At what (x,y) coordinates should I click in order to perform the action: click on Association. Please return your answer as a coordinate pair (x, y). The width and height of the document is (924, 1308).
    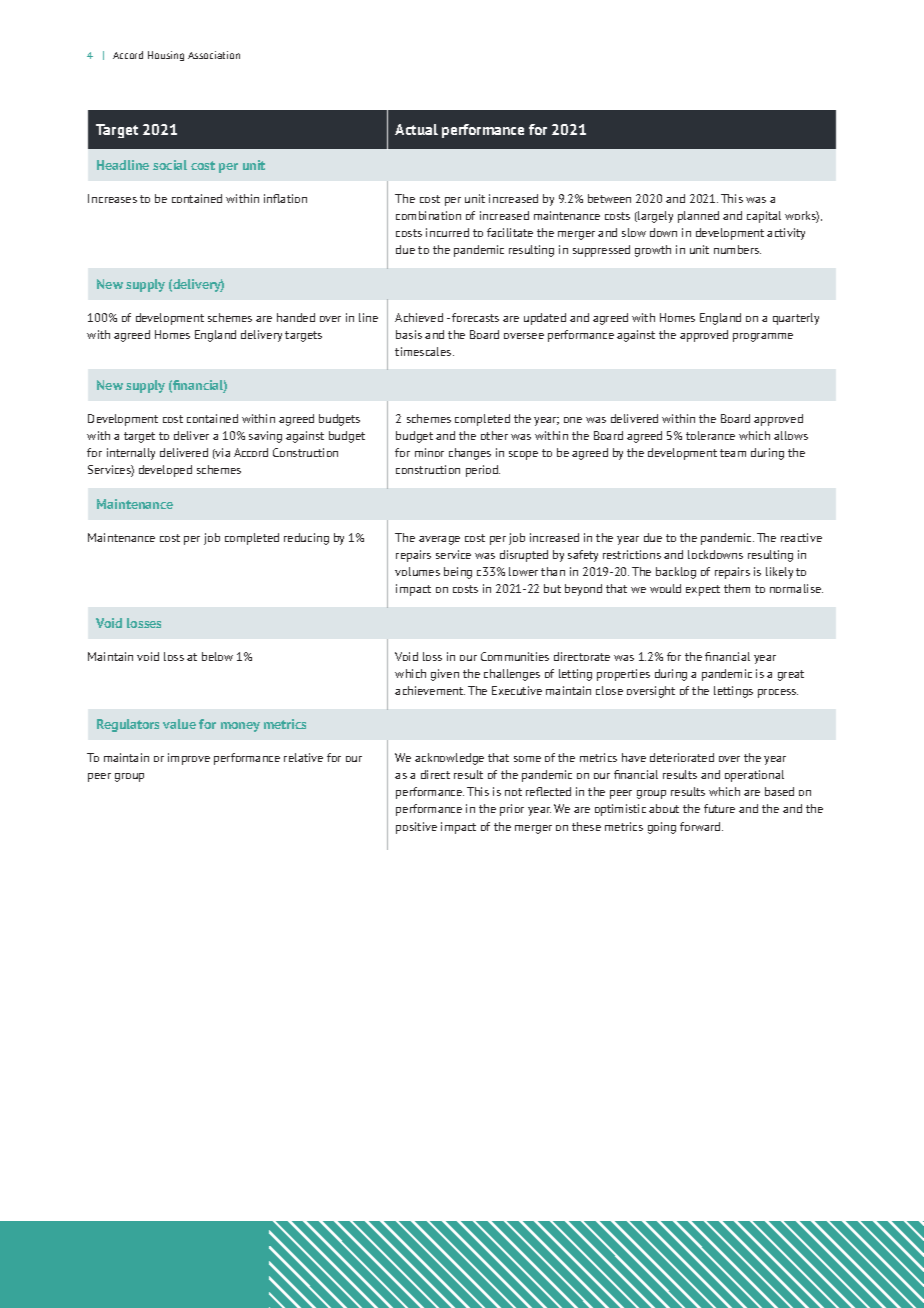
    Looking at the image, I should click on (214, 55).
